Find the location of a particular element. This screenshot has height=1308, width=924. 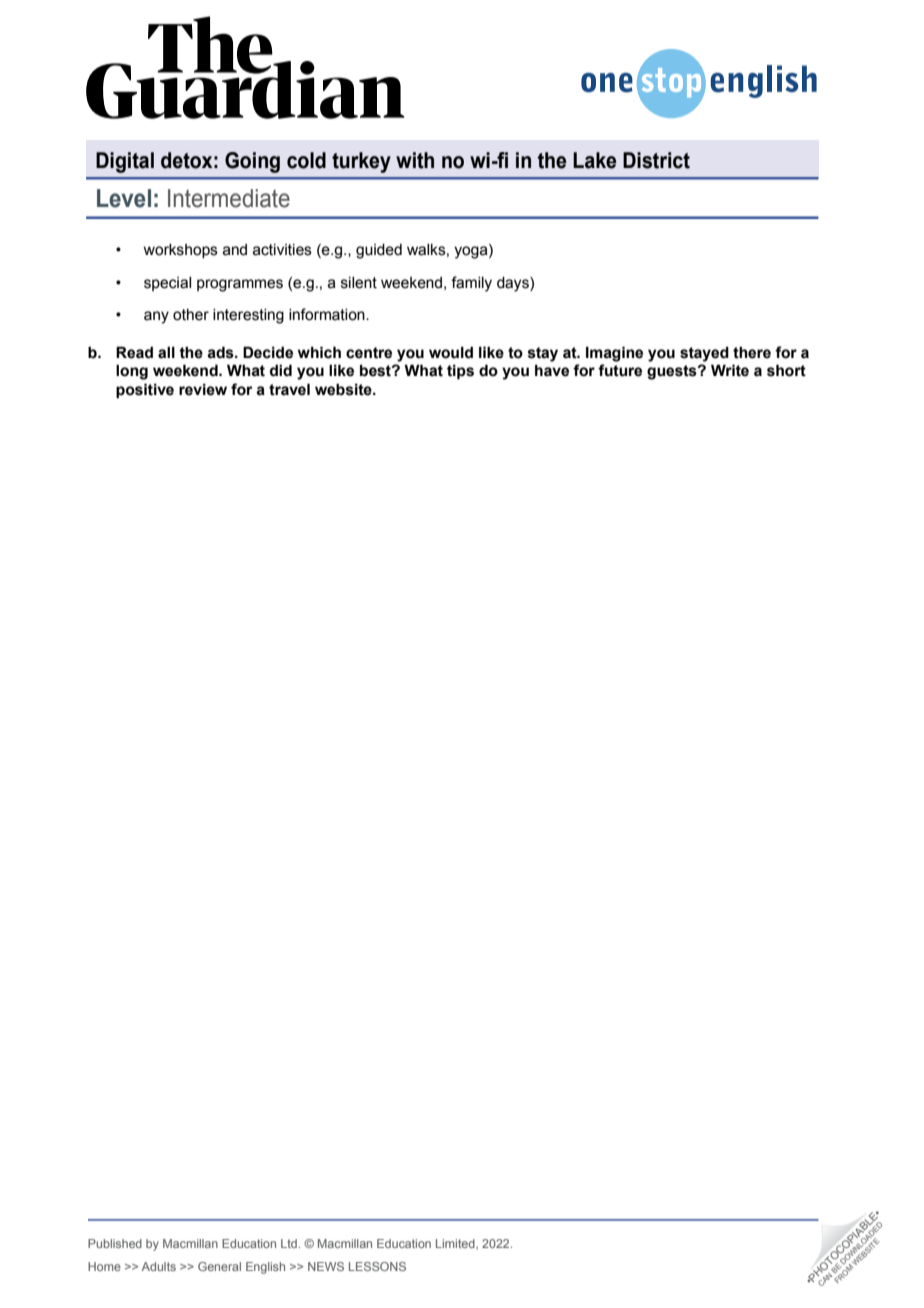

with is located at coordinates (415, 160).
